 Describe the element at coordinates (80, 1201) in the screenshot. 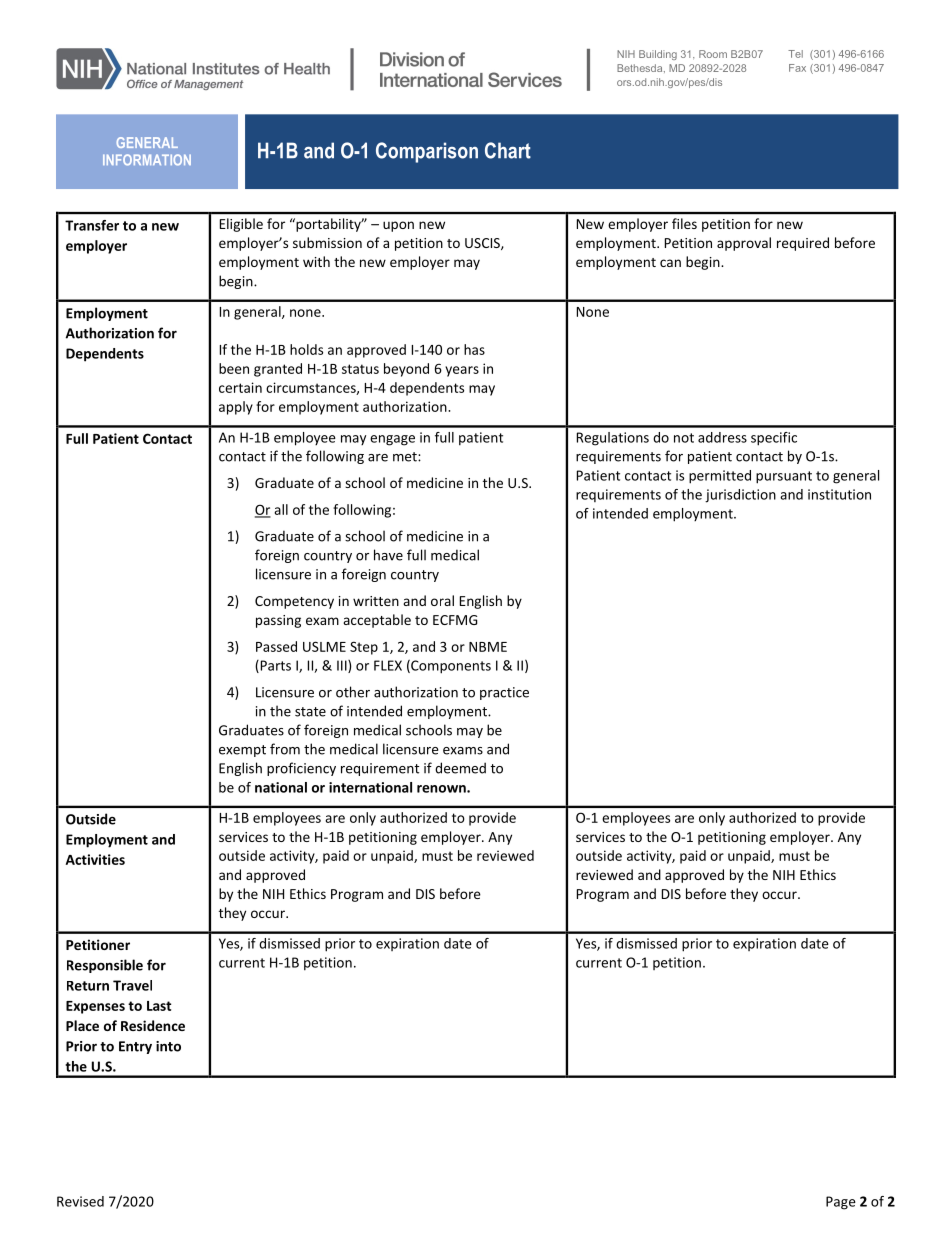

I see `Revised` at that location.
